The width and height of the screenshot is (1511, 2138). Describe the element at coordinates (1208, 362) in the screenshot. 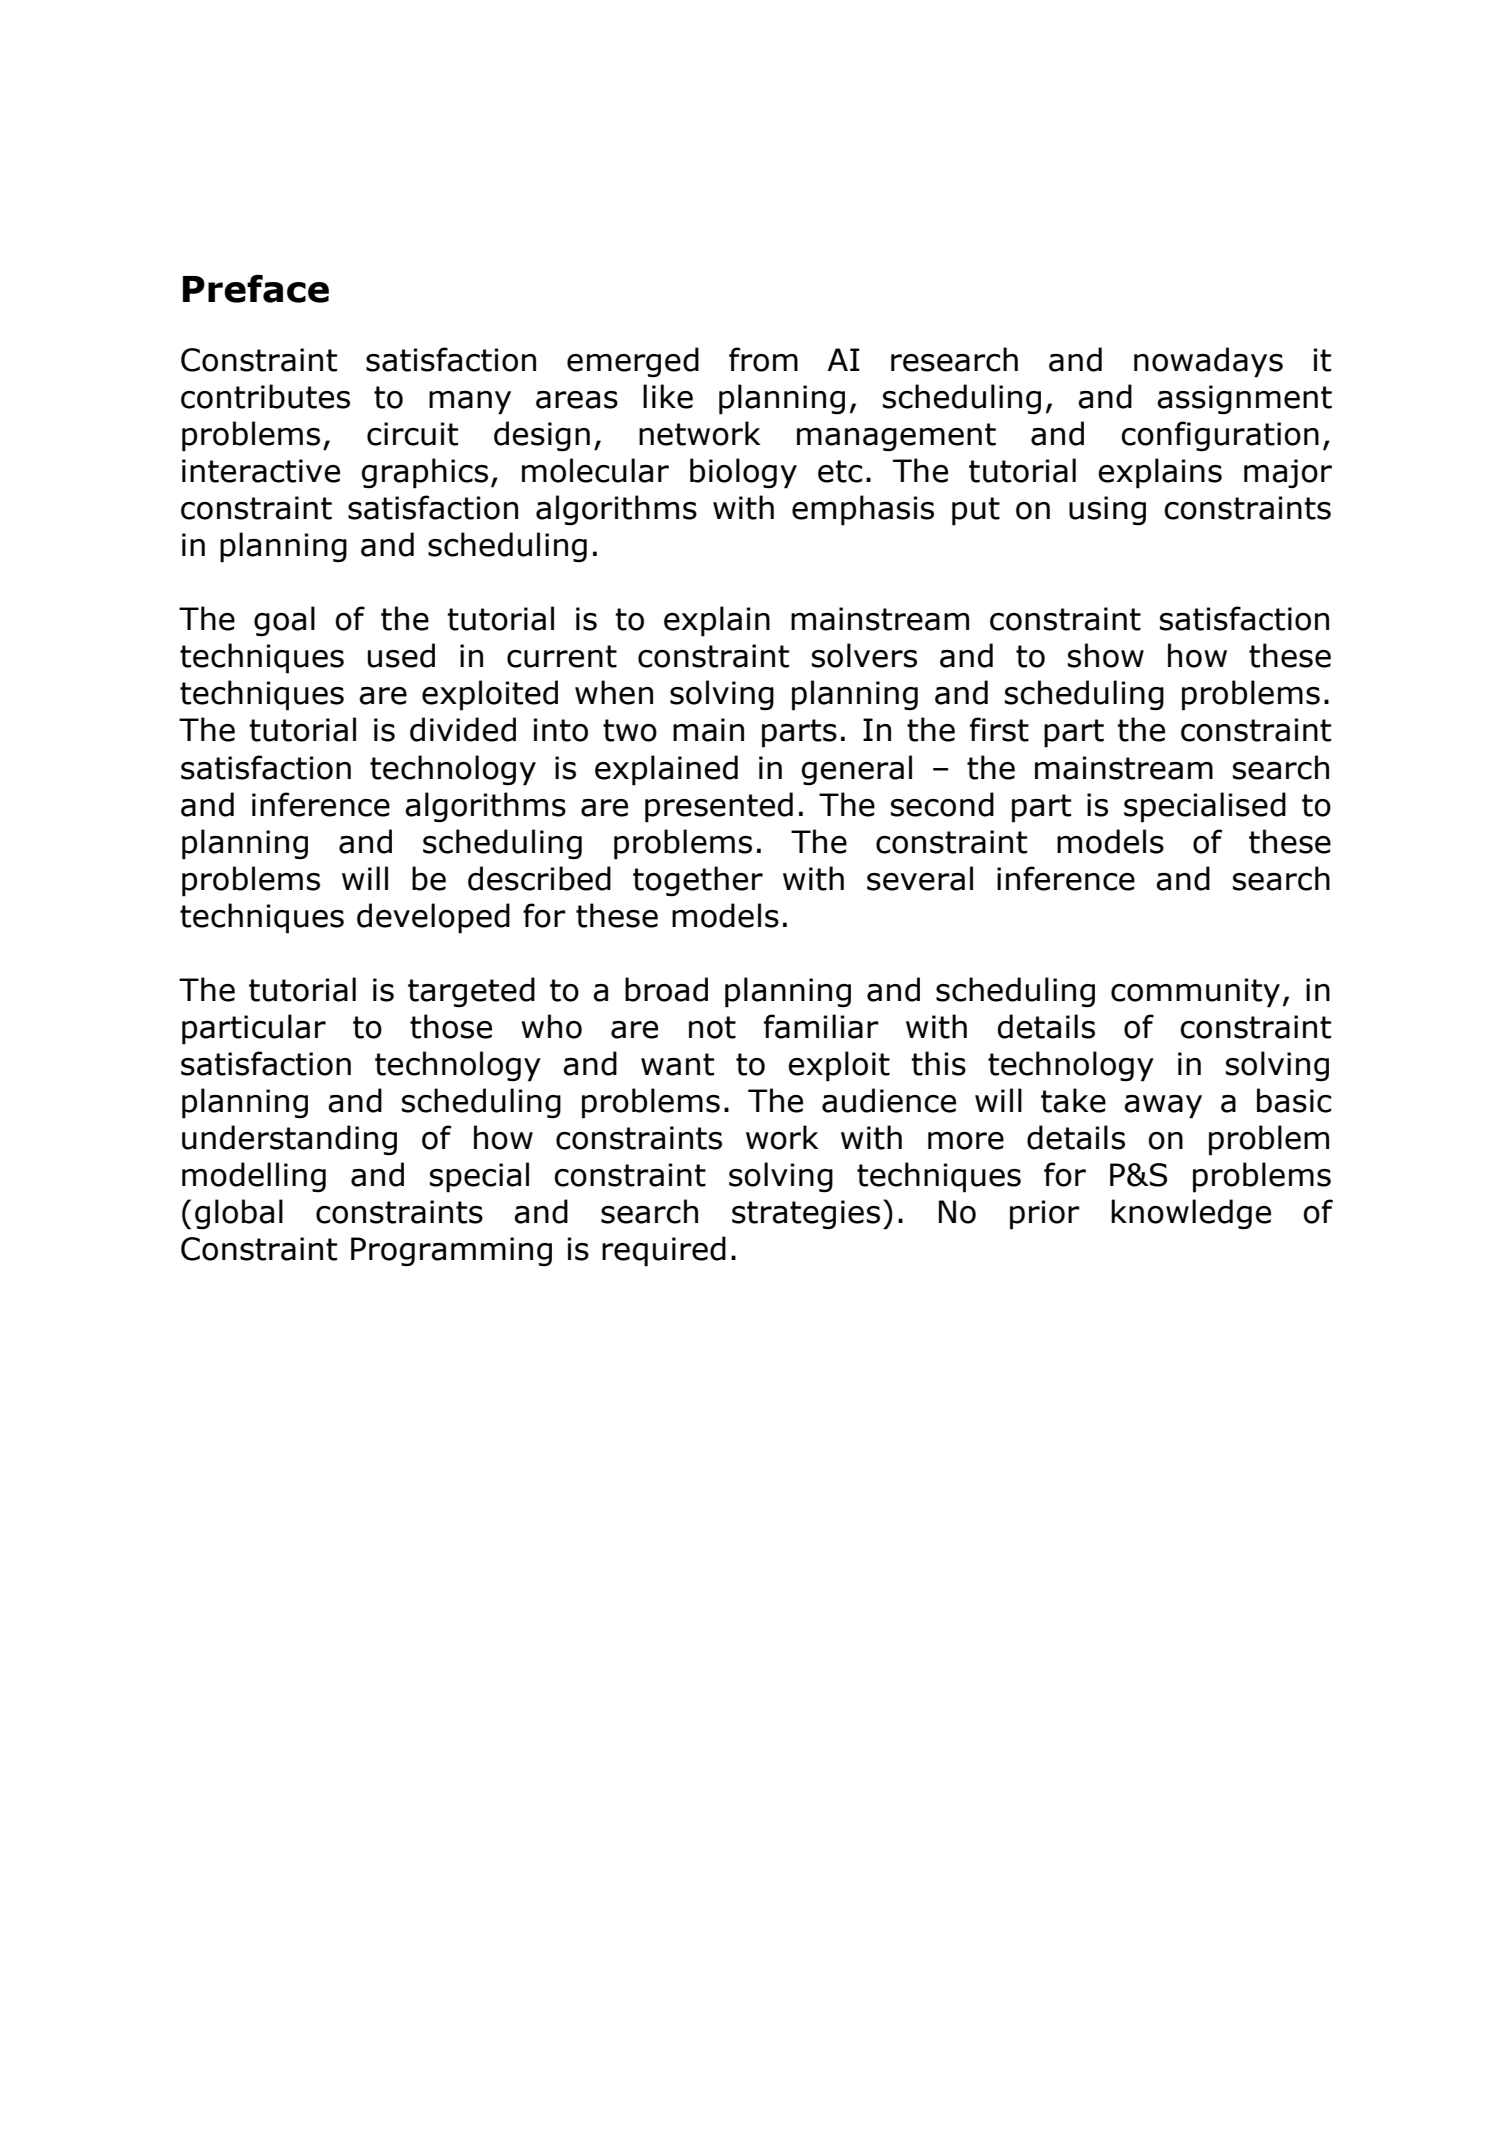

I see `nowadays` at that location.
